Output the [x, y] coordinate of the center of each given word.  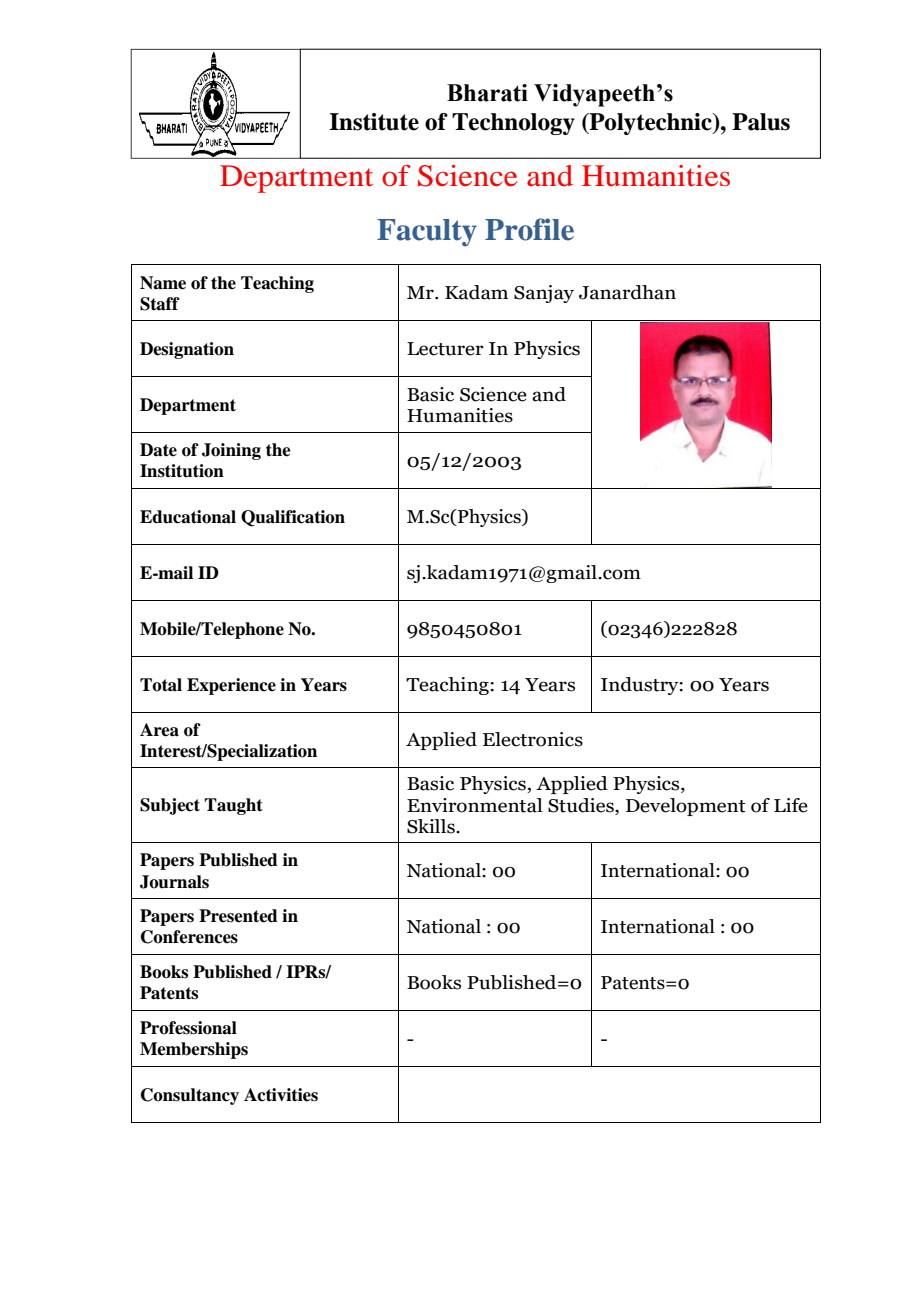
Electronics [533, 739]
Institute [374, 122]
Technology [513, 124]
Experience [231, 686]
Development [686, 807]
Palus [761, 122]
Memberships [194, 1050]
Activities [281, 1095]
